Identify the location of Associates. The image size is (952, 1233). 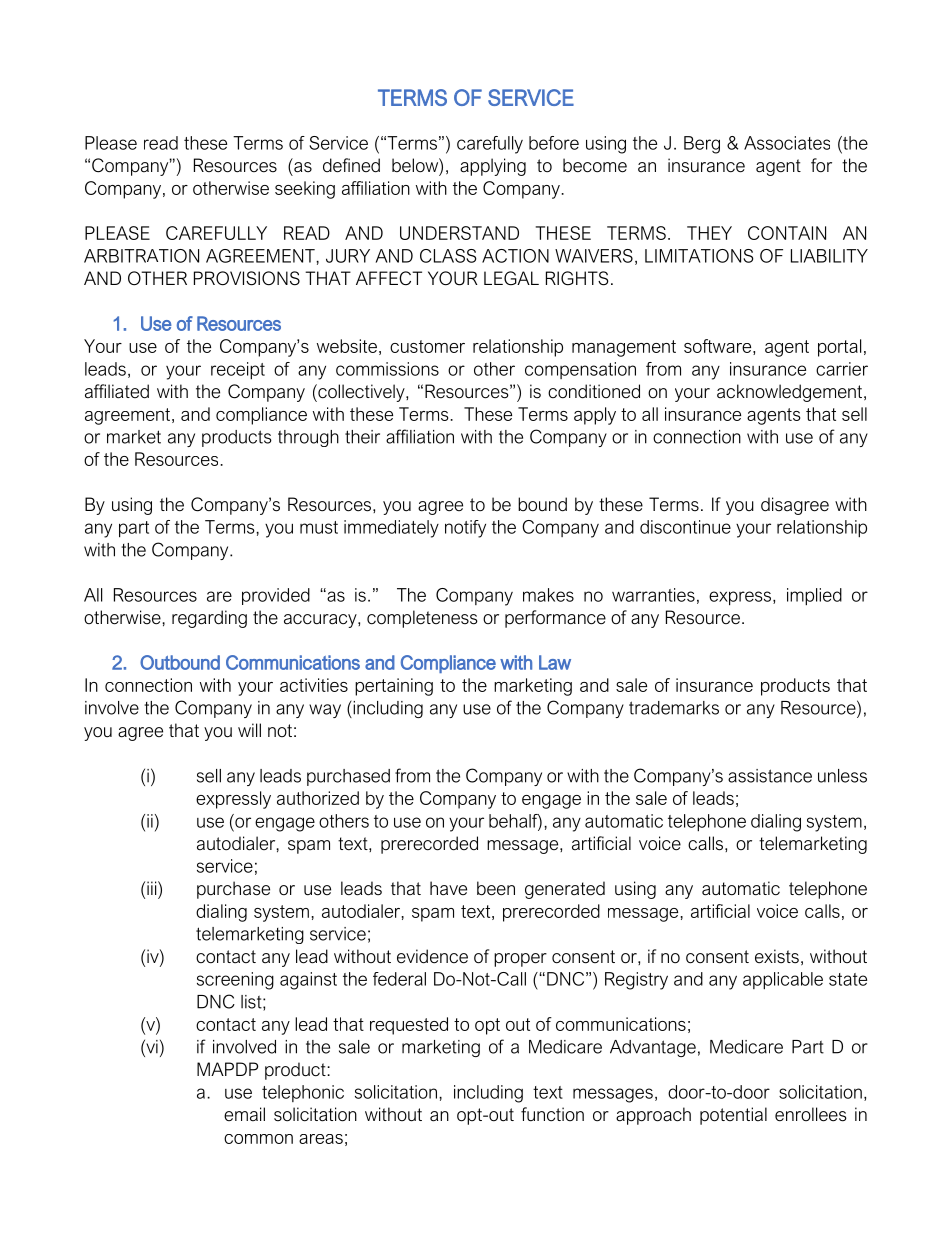
(787, 143).
